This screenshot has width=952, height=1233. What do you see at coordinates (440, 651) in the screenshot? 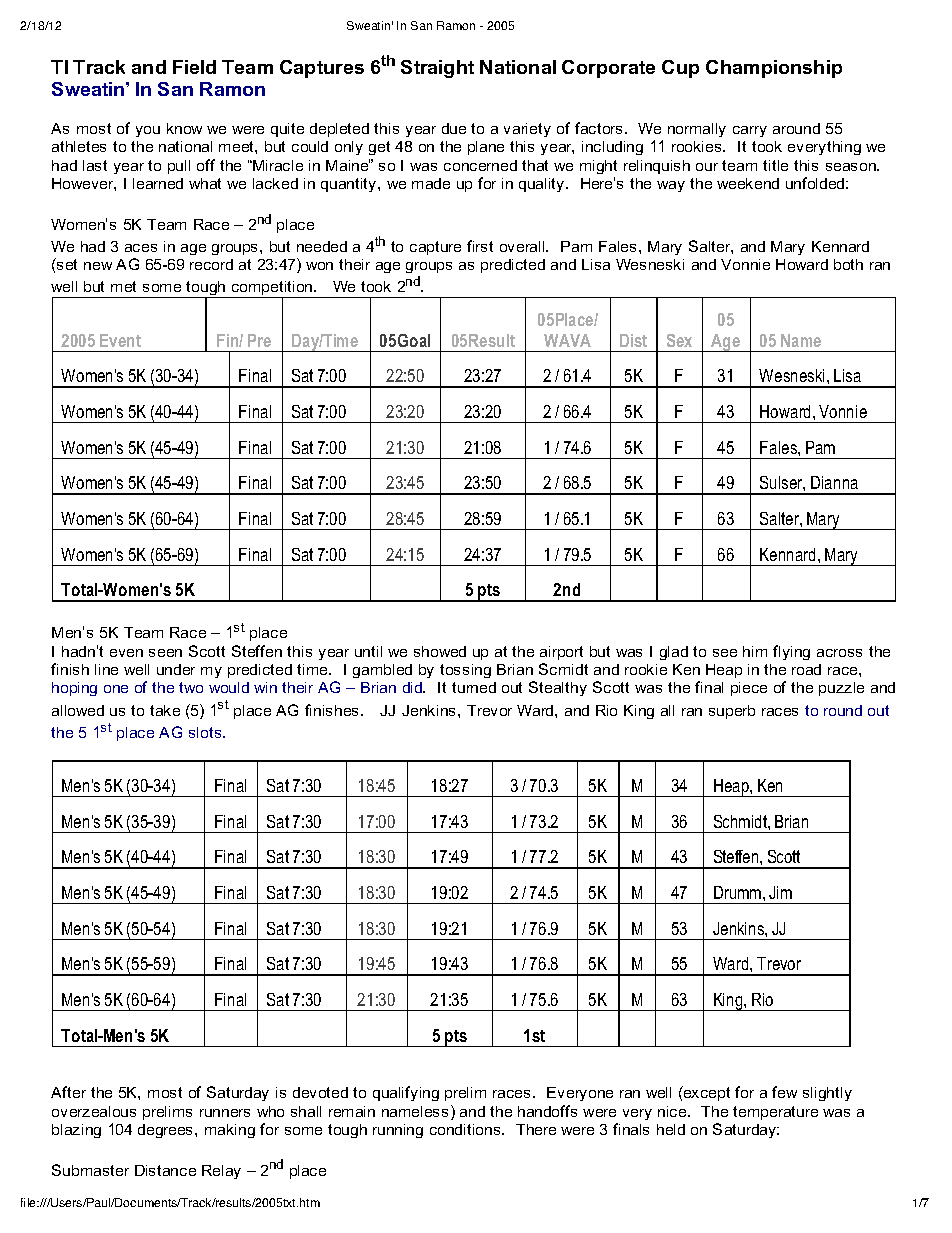
I see `showed` at bounding box center [440, 651].
